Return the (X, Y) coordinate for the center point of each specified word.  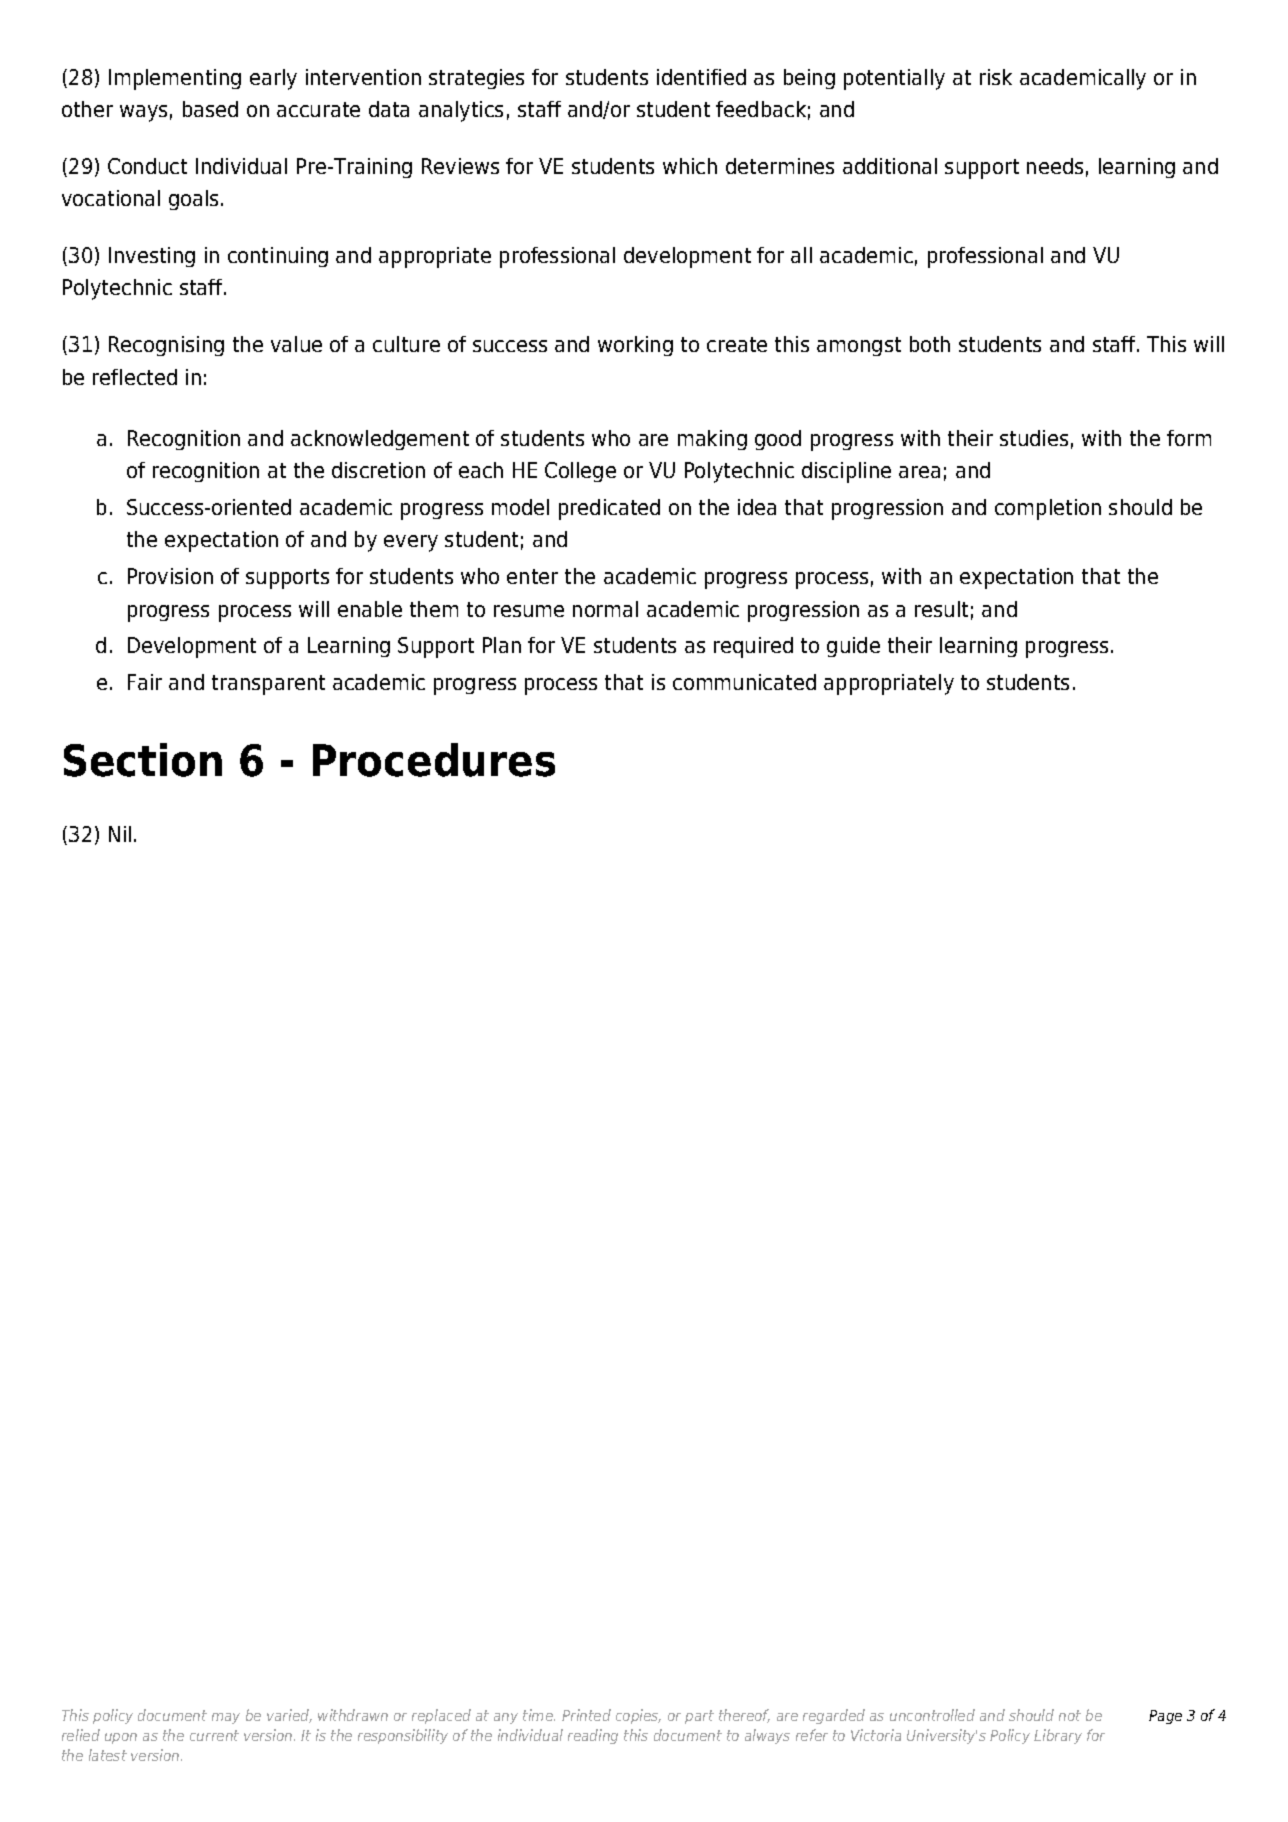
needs (1055, 166)
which (690, 166)
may (226, 1718)
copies (638, 1716)
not (1070, 1715)
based (210, 109)
